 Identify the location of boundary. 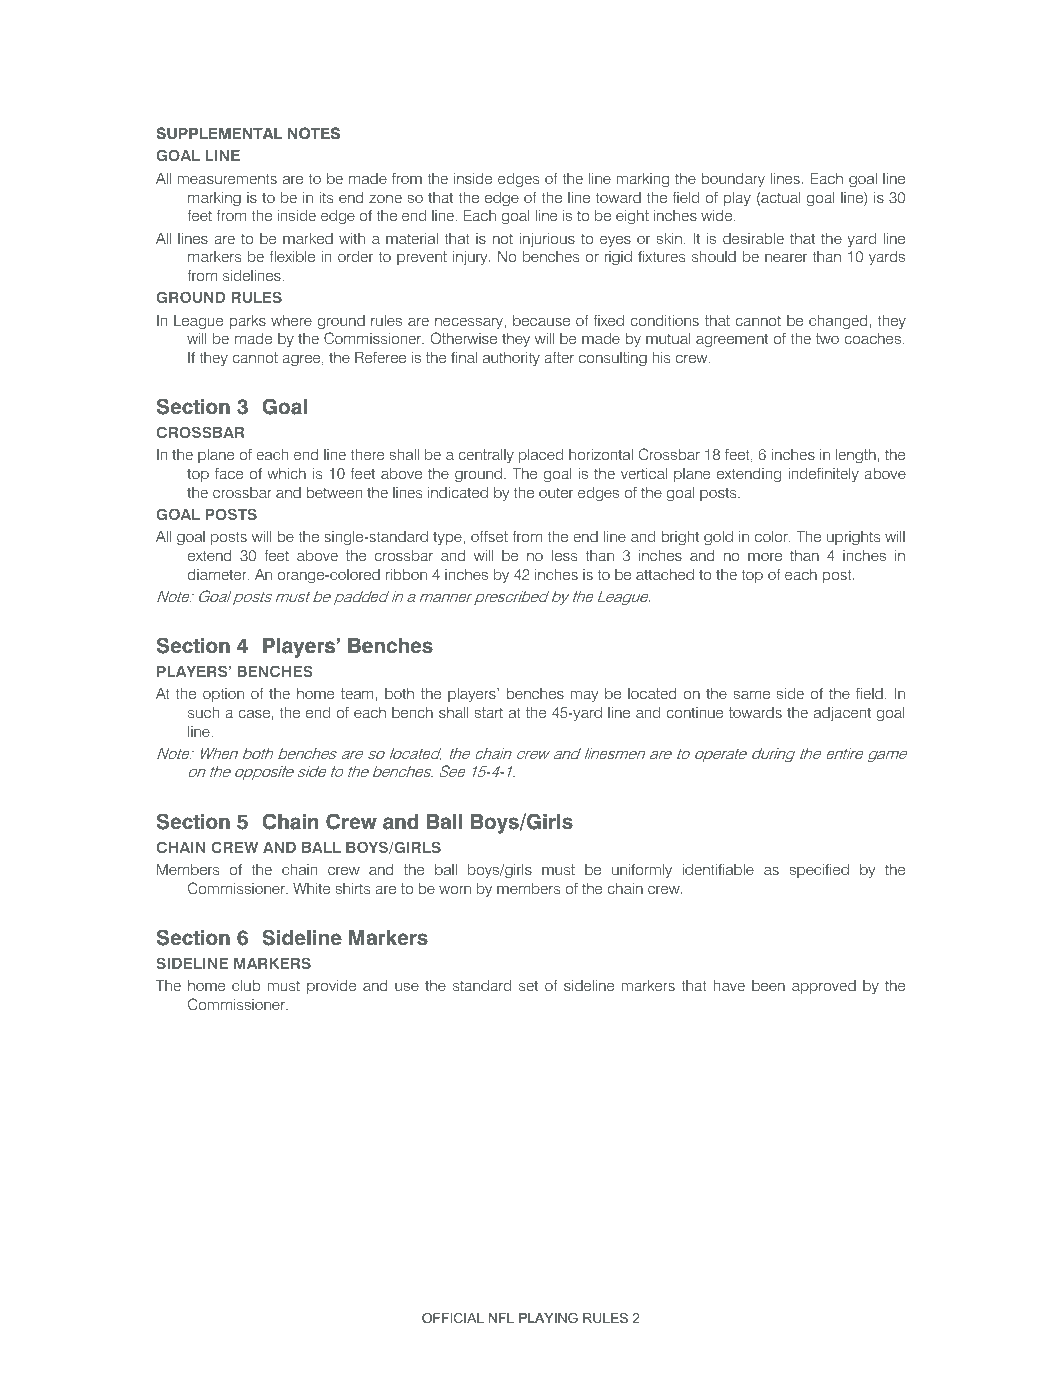
(733, 180).
